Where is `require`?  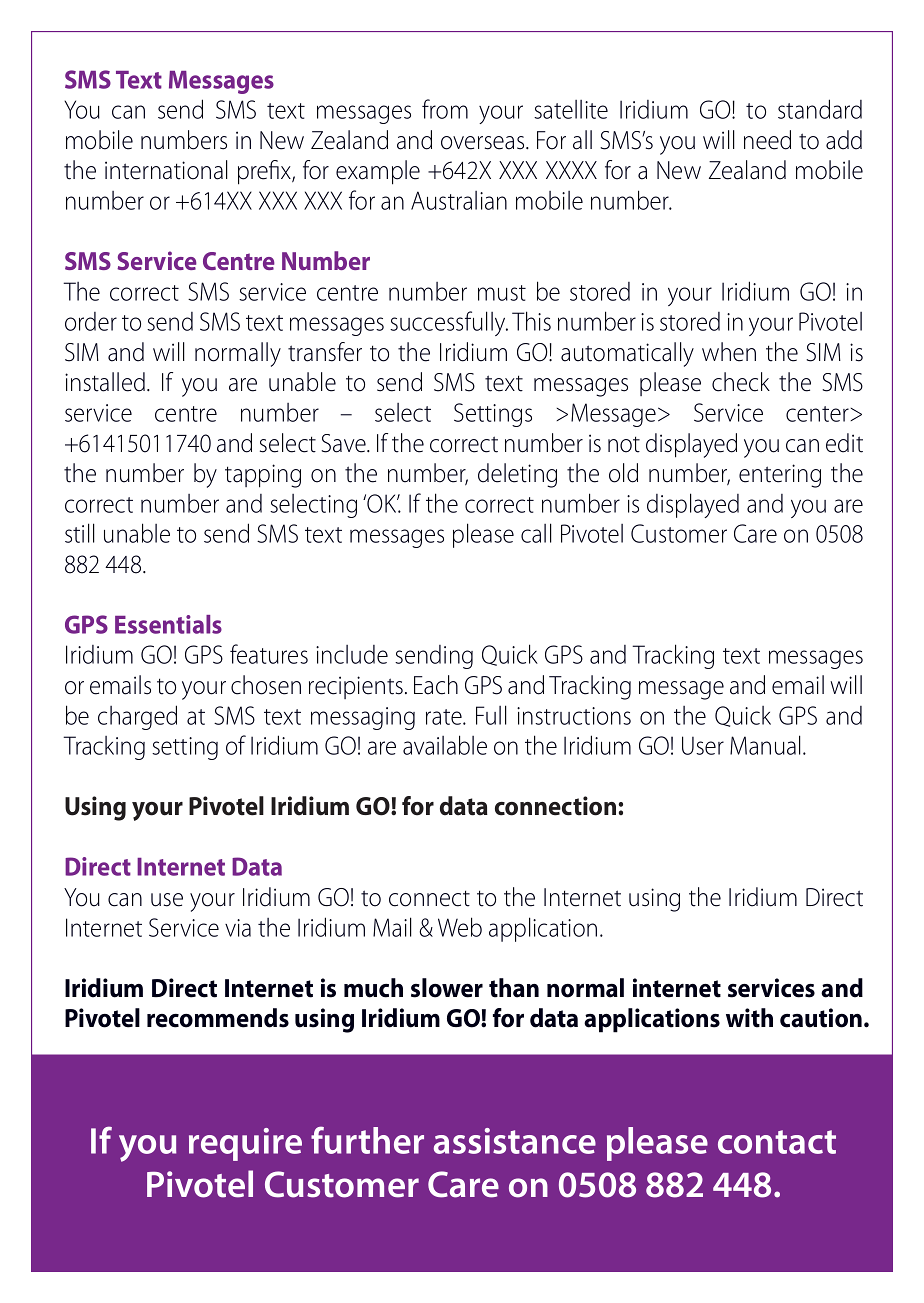
require is located at coordinates (245, 1144).
